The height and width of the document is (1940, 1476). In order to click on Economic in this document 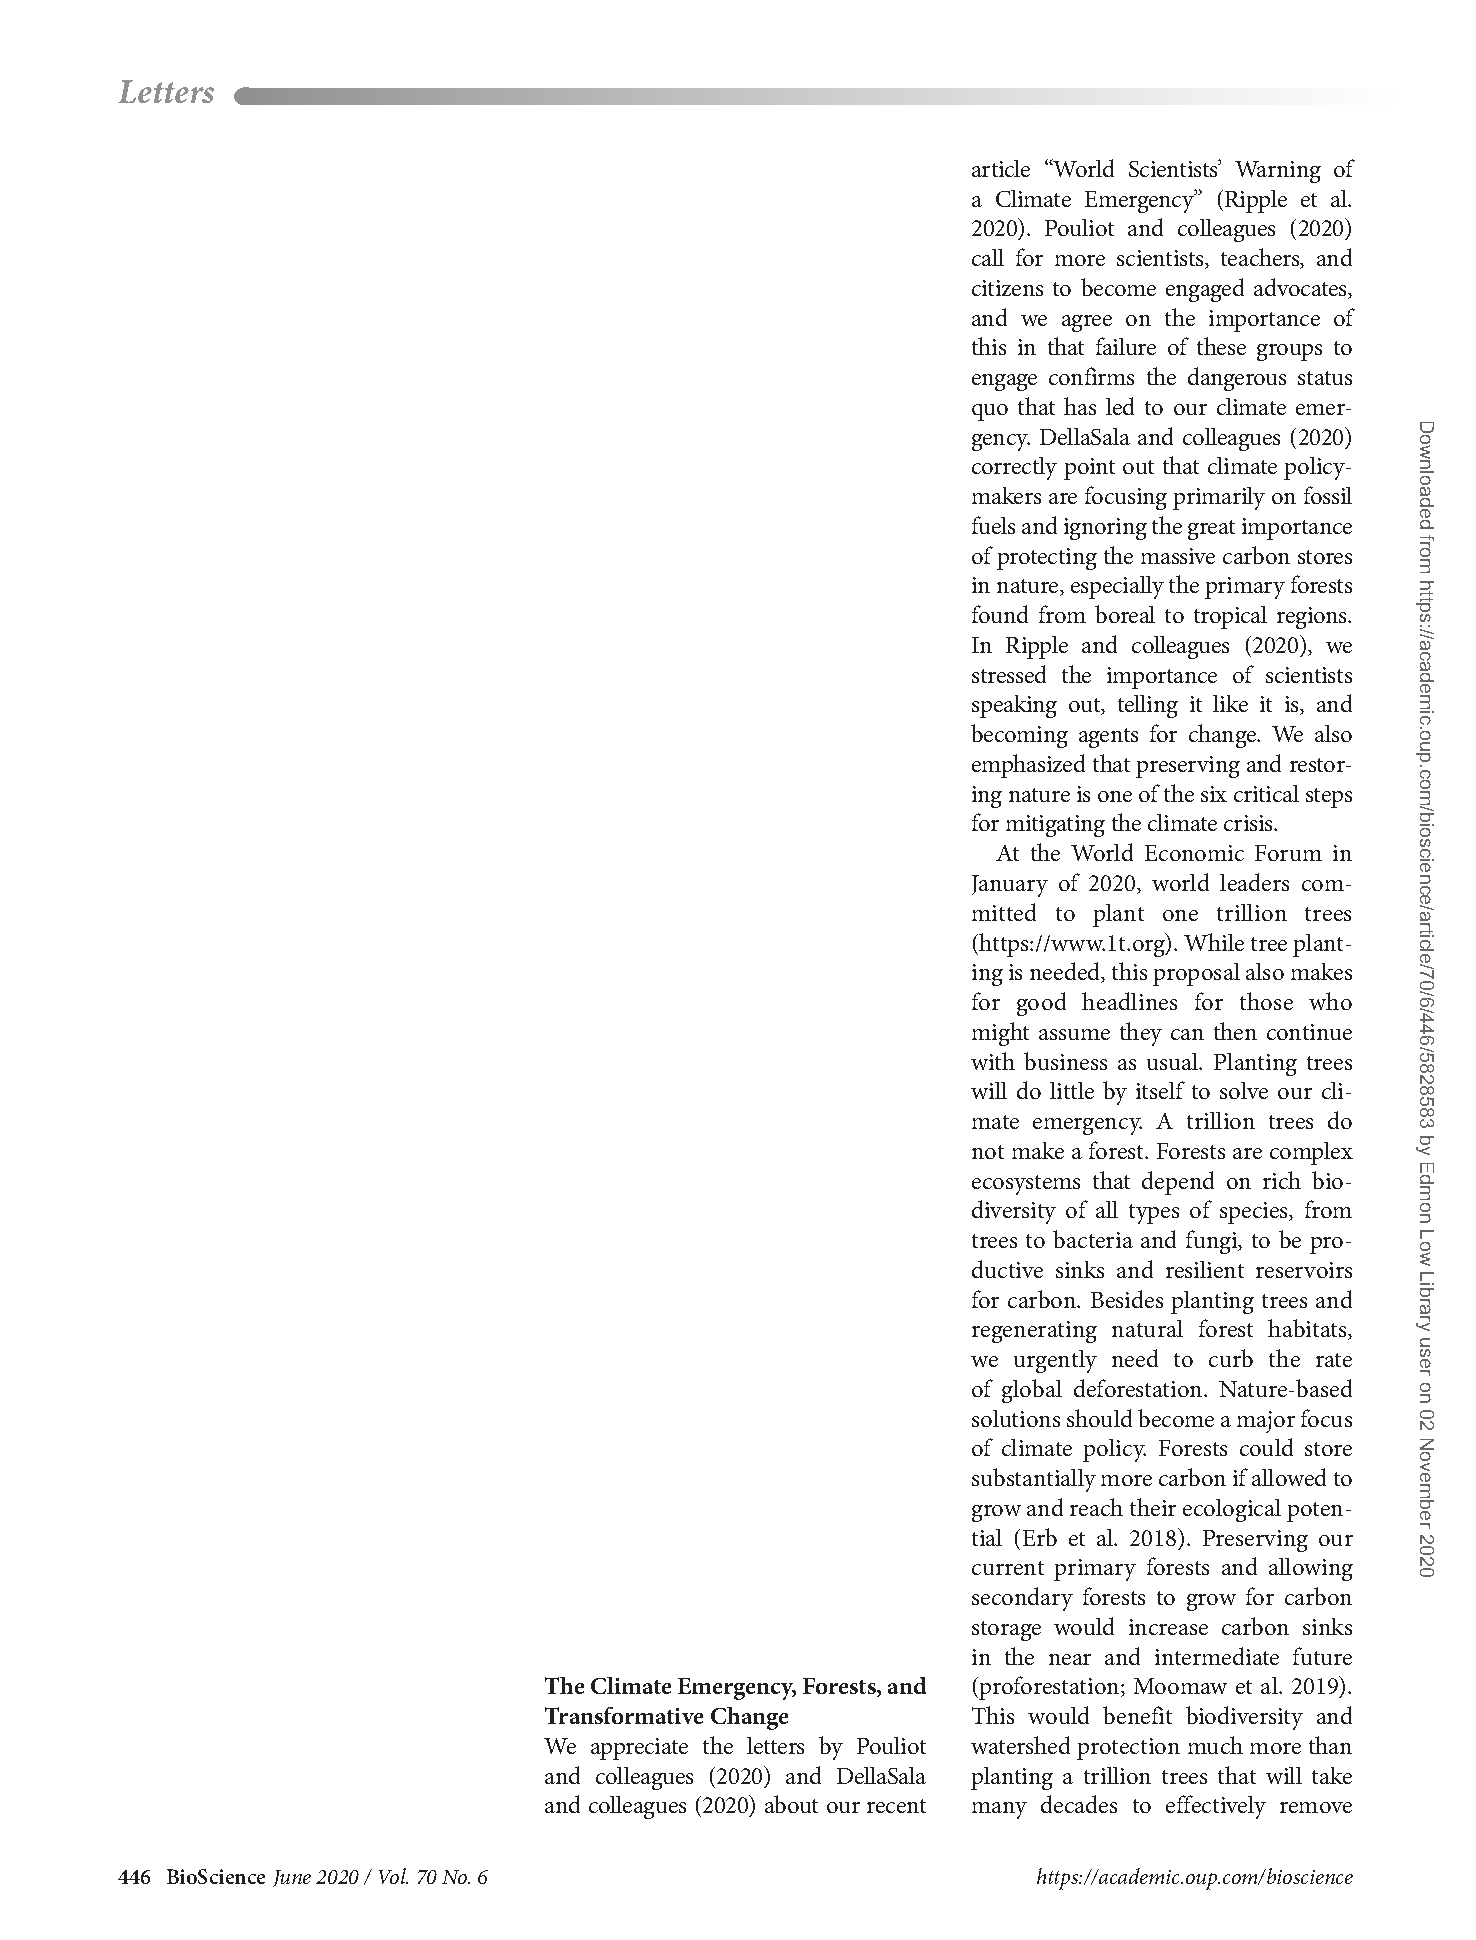, I will do `click(1194, 853)`.
